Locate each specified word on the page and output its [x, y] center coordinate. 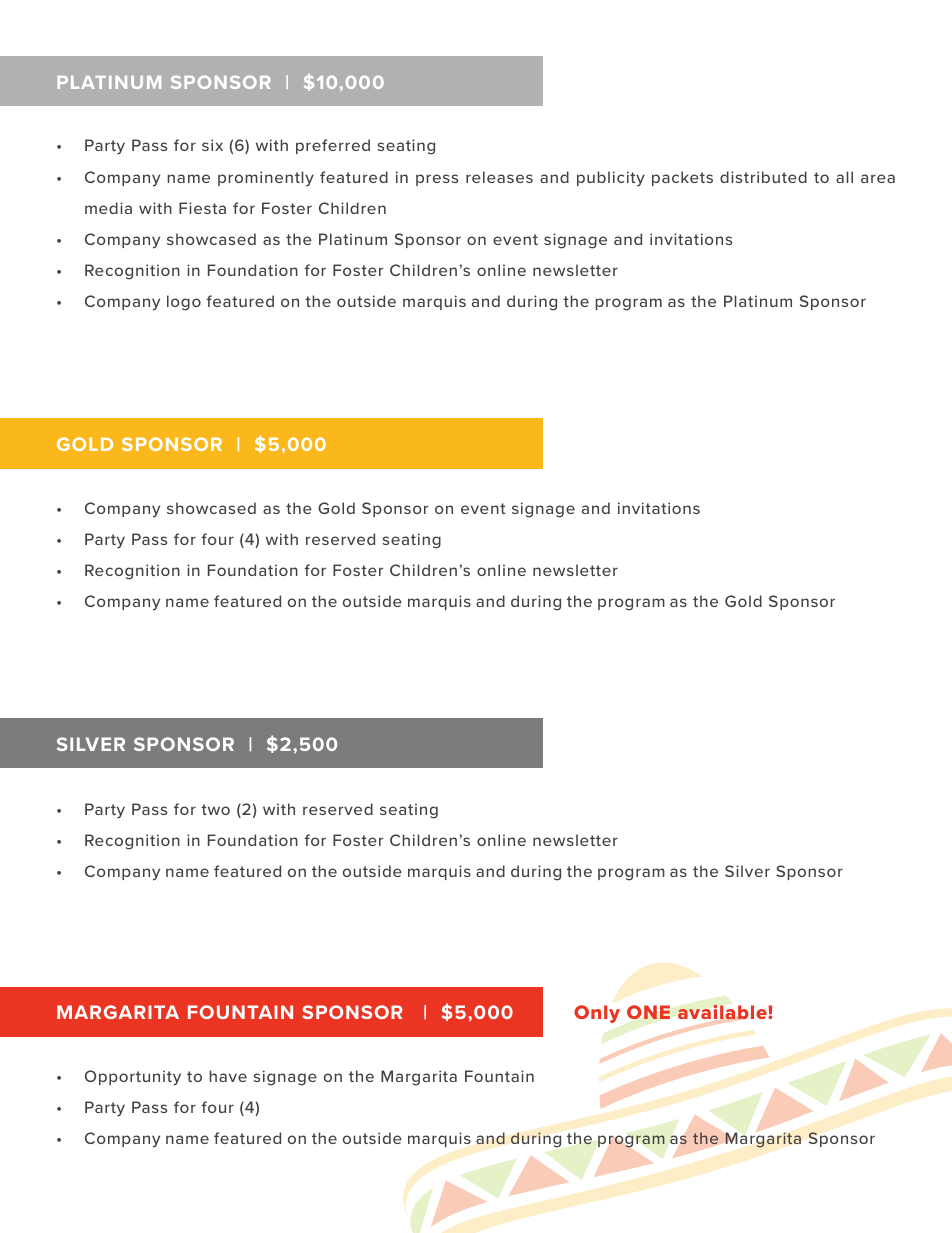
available [723, 1012]
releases [499, 177]
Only [597, 1014]
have [228, 1076]
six [212, 145]
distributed [763, 177]
